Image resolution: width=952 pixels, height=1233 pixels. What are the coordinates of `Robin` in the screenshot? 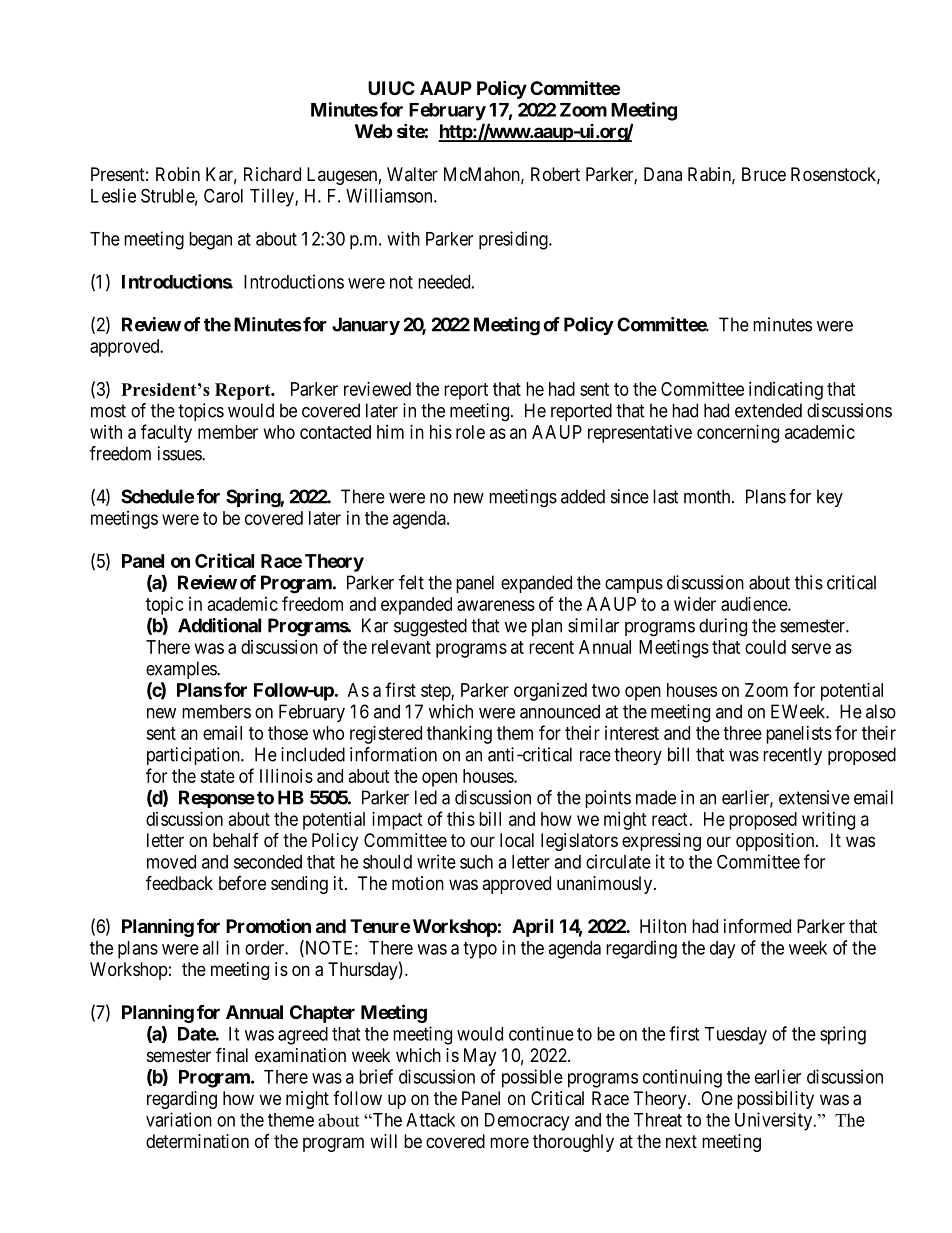 It's located at (178, 174).
